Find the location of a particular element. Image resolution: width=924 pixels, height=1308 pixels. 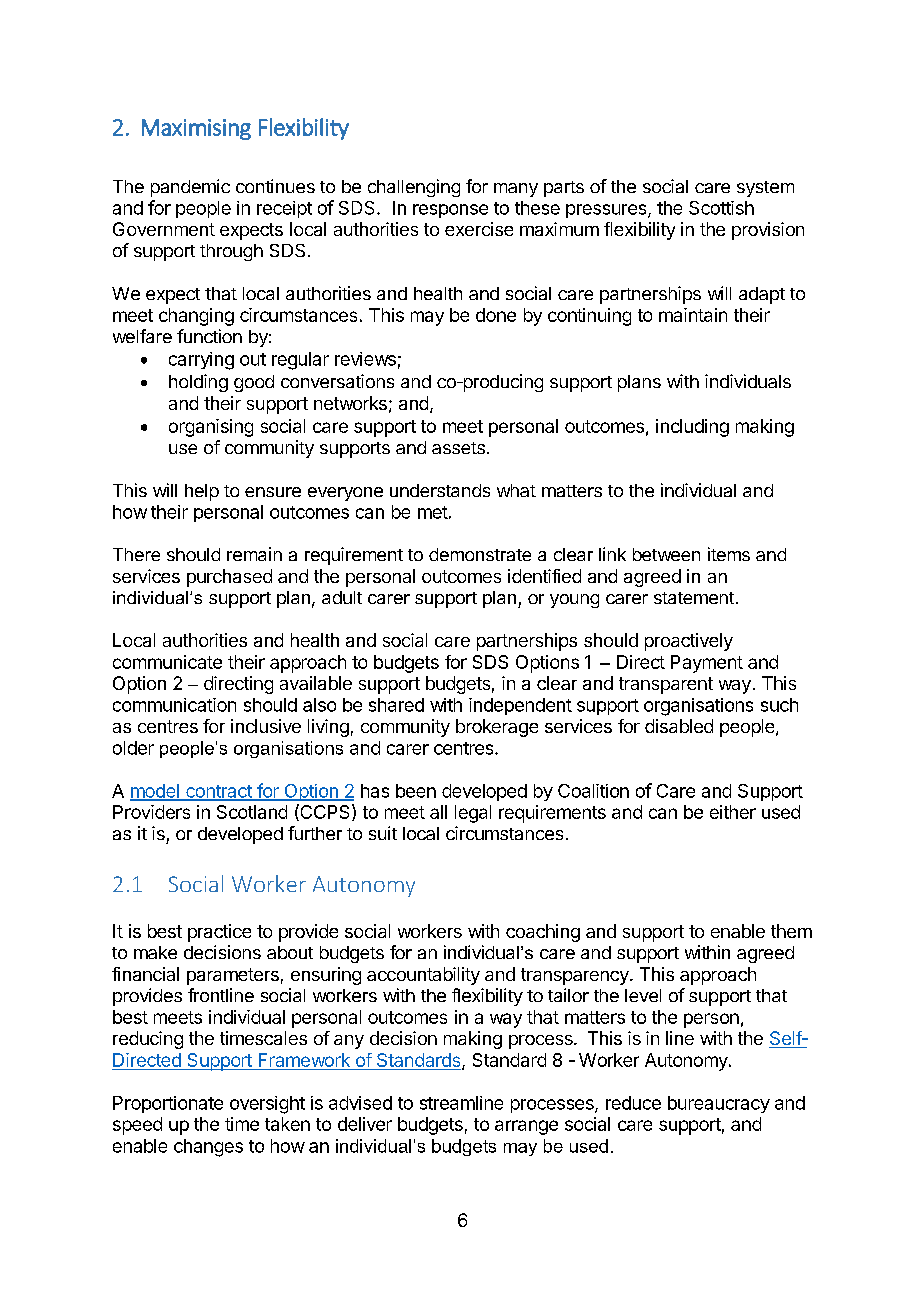

legal is located at coordinates (473, 814).
